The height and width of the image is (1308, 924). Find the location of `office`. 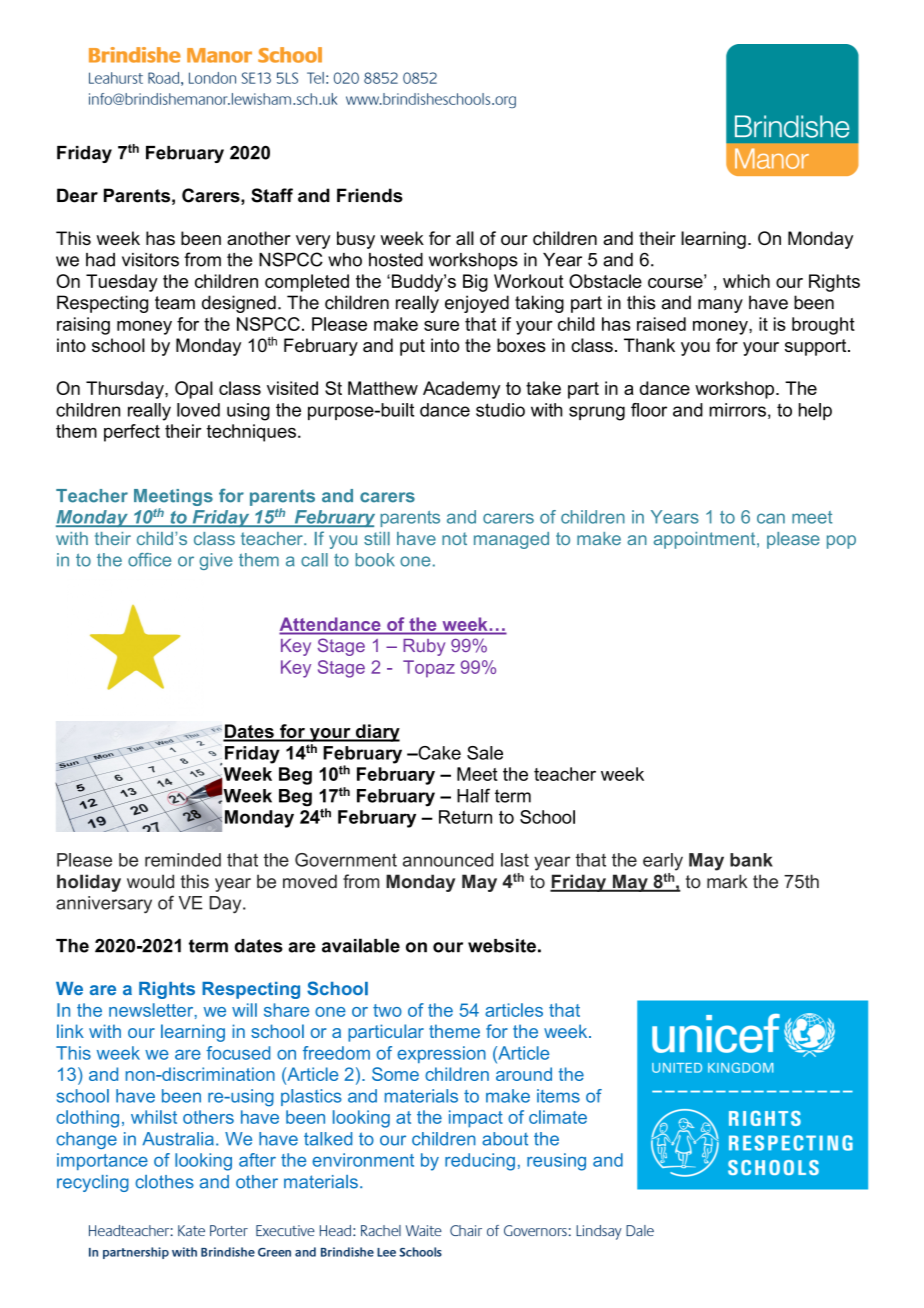

office is located at coordinates (149, 560).
